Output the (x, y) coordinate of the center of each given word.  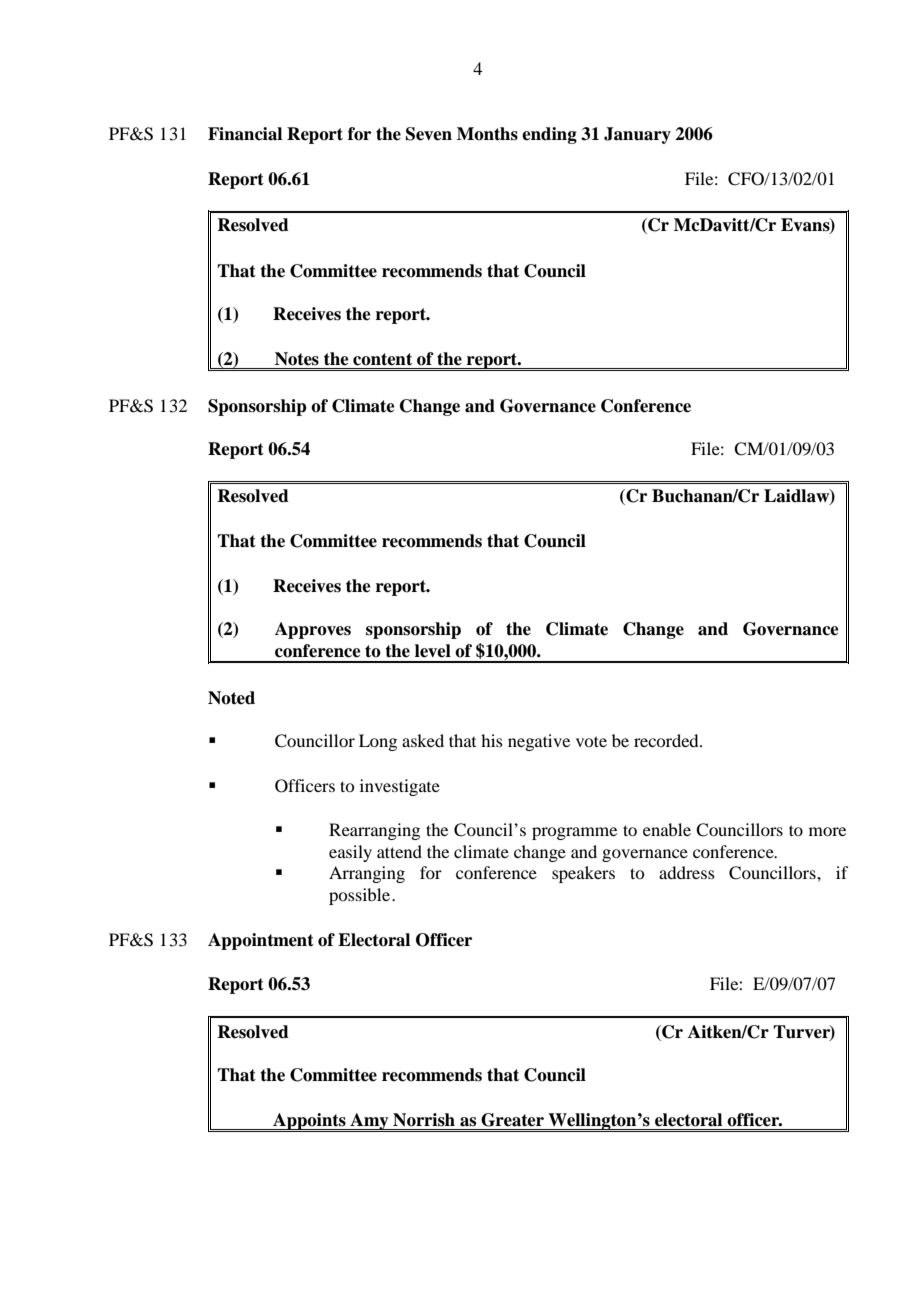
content (382, 359)
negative (539, 742)
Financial (245, 134)
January (637, 135)
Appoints (309, 1122)
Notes (297, 359)
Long (378, 742)
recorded (667, 740)
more (827, 831)
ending (549, 135)
